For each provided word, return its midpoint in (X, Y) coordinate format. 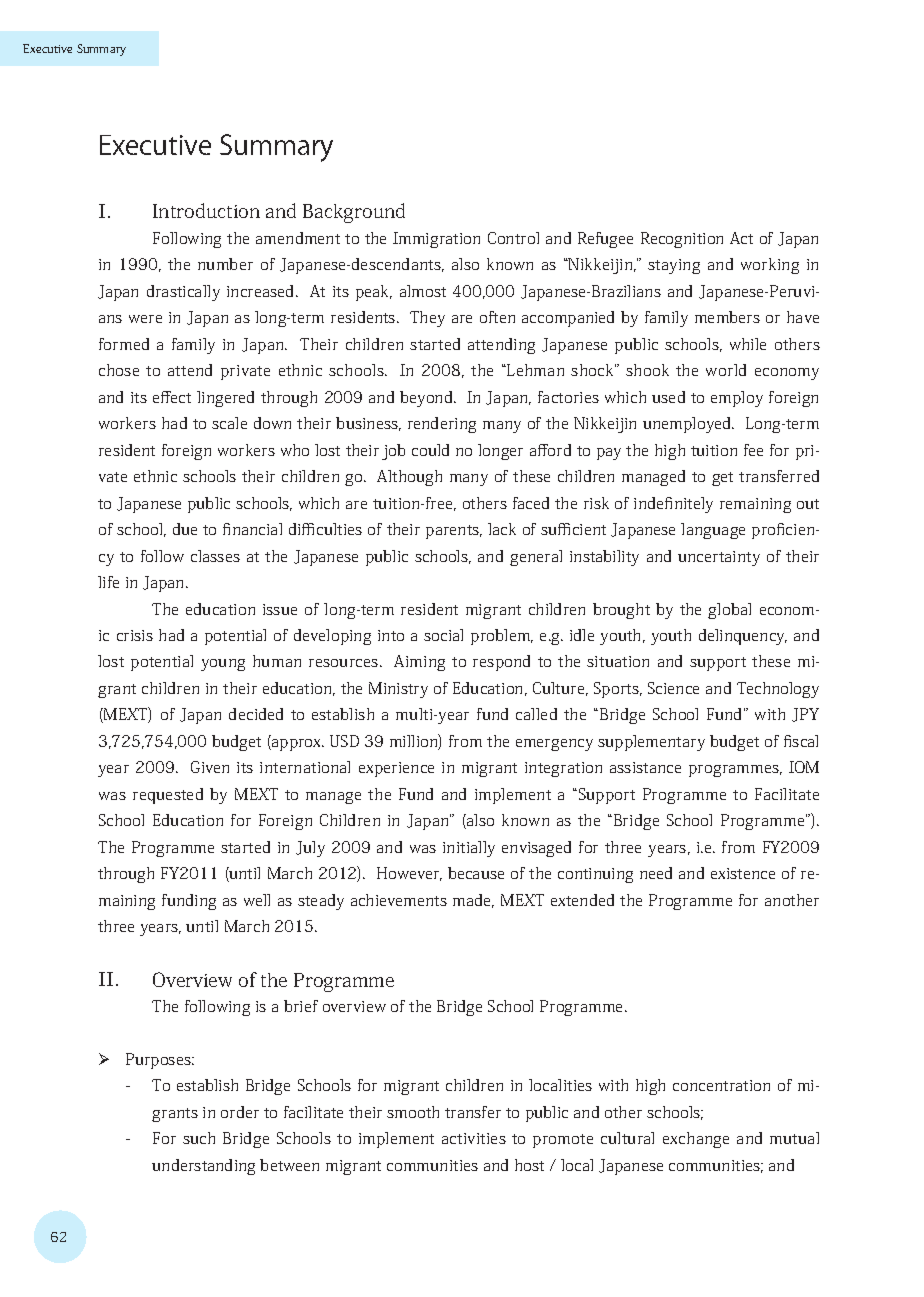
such (199, 1138)
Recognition (682, 240)
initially (469, 849)
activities (474, 1138)
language (713, 531)
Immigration (436, 240)
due (185, 529)
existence (743, 873)
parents (454, 532)
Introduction (206, 210)
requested (168, 796)
